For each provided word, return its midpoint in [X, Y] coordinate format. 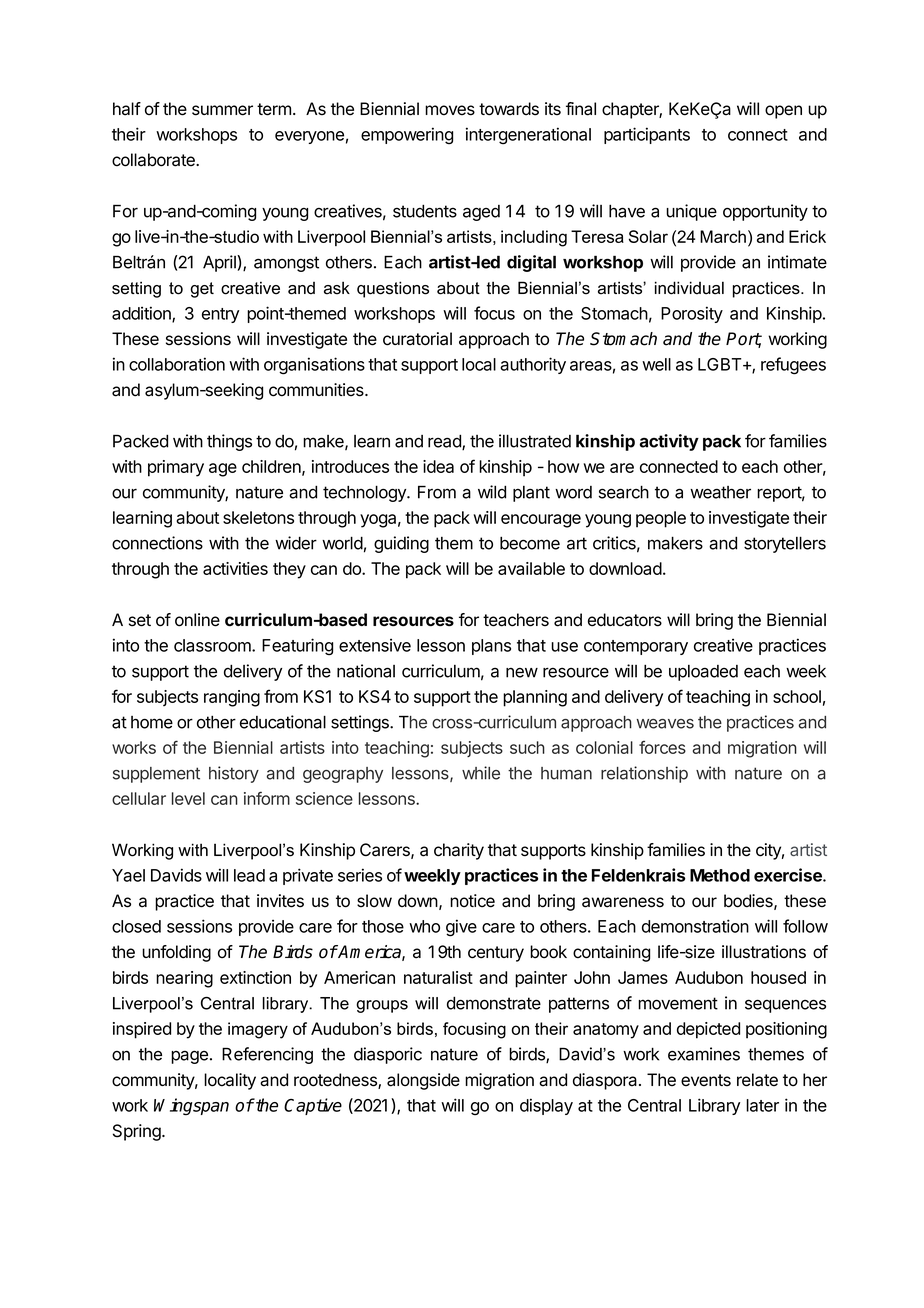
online [197, 620]
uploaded [703, 673]
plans [491, 647]
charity [459, 851]
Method [720, 875]
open [783, 112]
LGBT [721, 364]
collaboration [177, 364]
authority [533, 365]
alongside [423, 1081]
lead [249, 875]
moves [450, 110]
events [706, 1080]
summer [222, 110]
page [189, 1057]
